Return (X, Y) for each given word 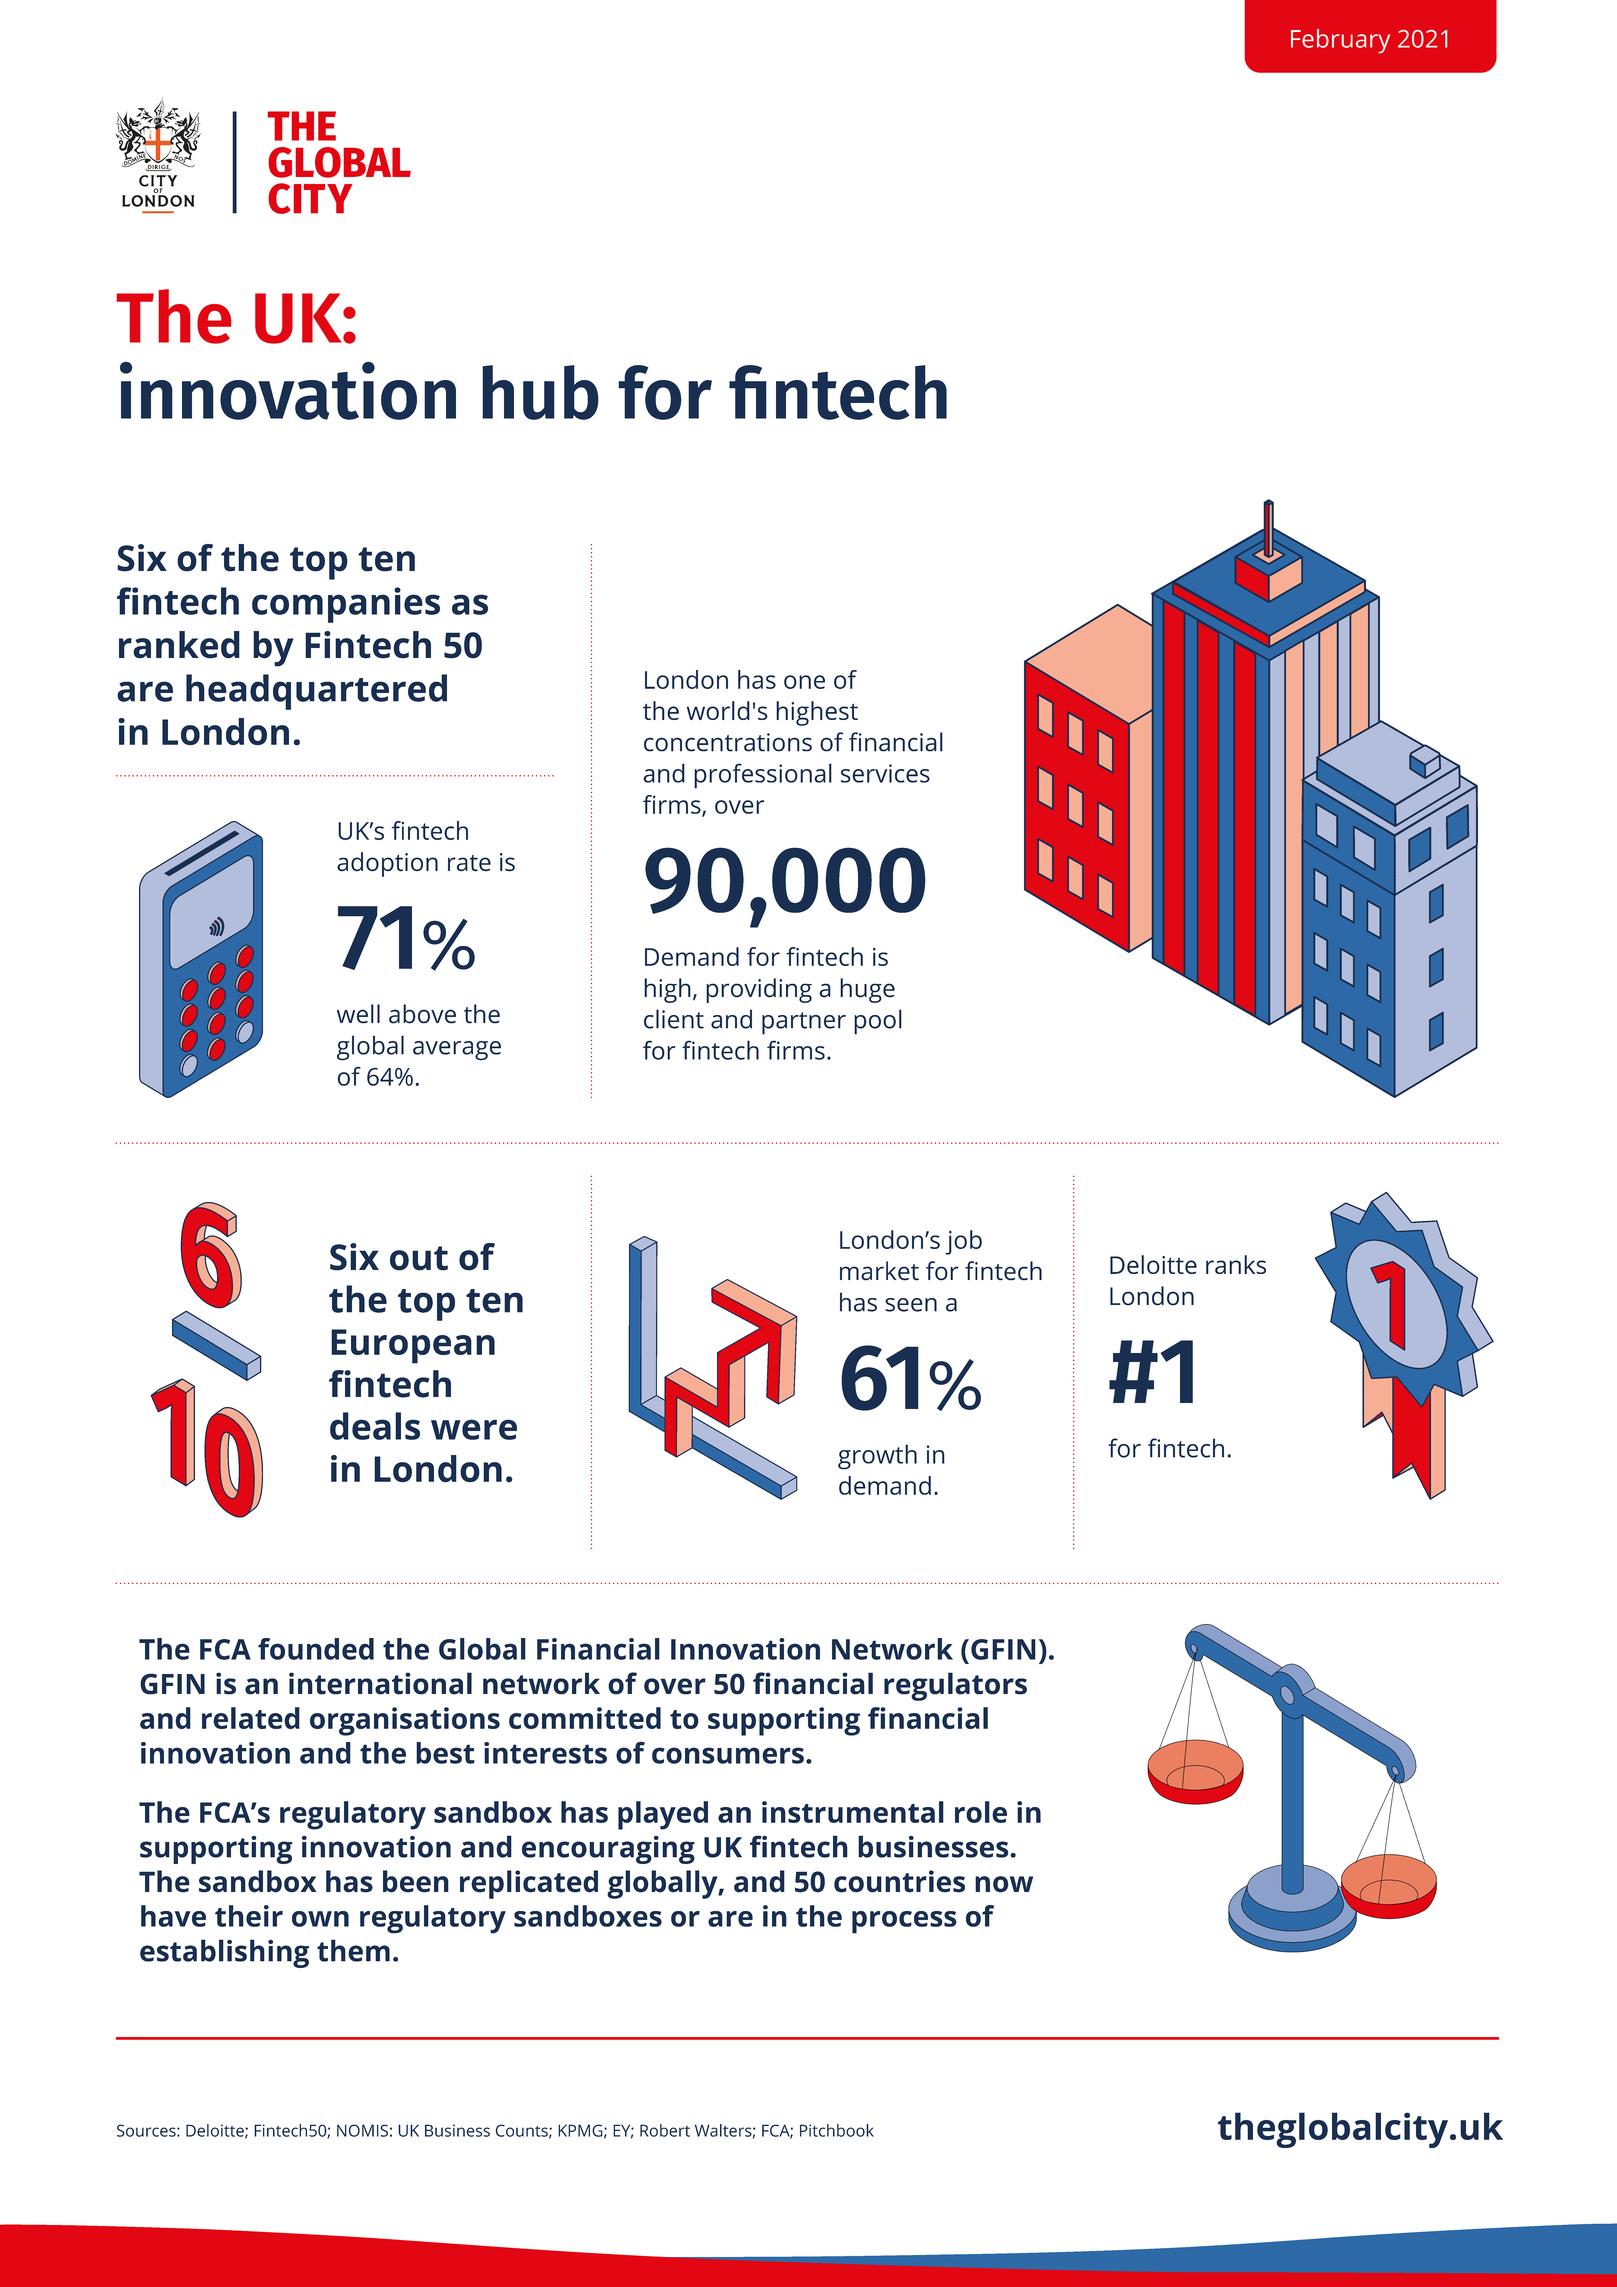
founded (316, 1649)
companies (346, 605)
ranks (1236, 1264)
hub (540, 392)
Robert (665, 2130)
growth (877, 1457)
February (1340, 41)
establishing (224, 1953)
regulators (955, 1686)
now (1004, 1884)
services (885, 773)
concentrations (728, 742)
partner (804, 1023)
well (358, 1014)
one (804, 682)
